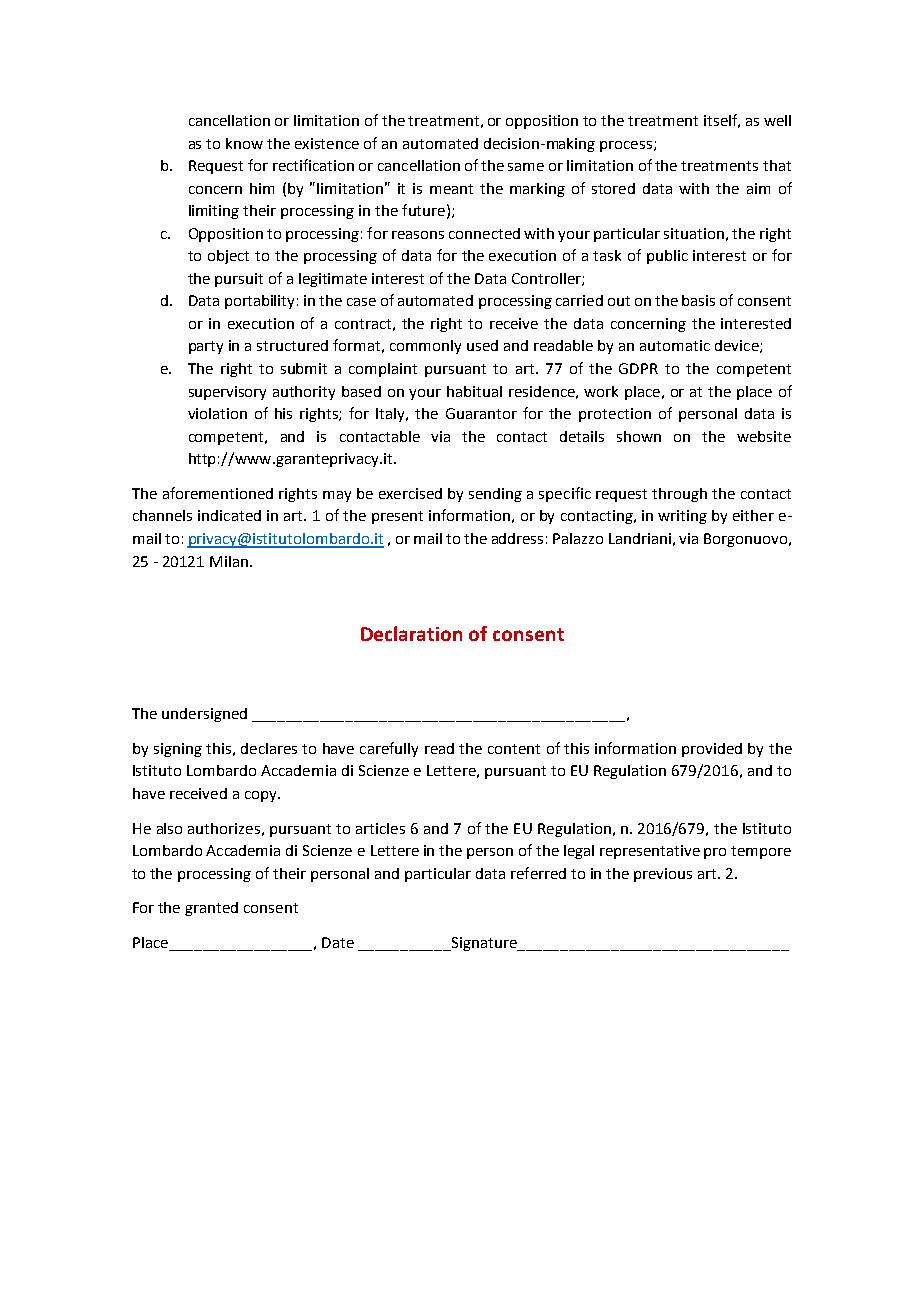 Image resolution: width=924 pixels, height=1308 pixels. What do you see at coordinates (211, 909) in the document?
I see `granted` at bounding box center [211, 909].
